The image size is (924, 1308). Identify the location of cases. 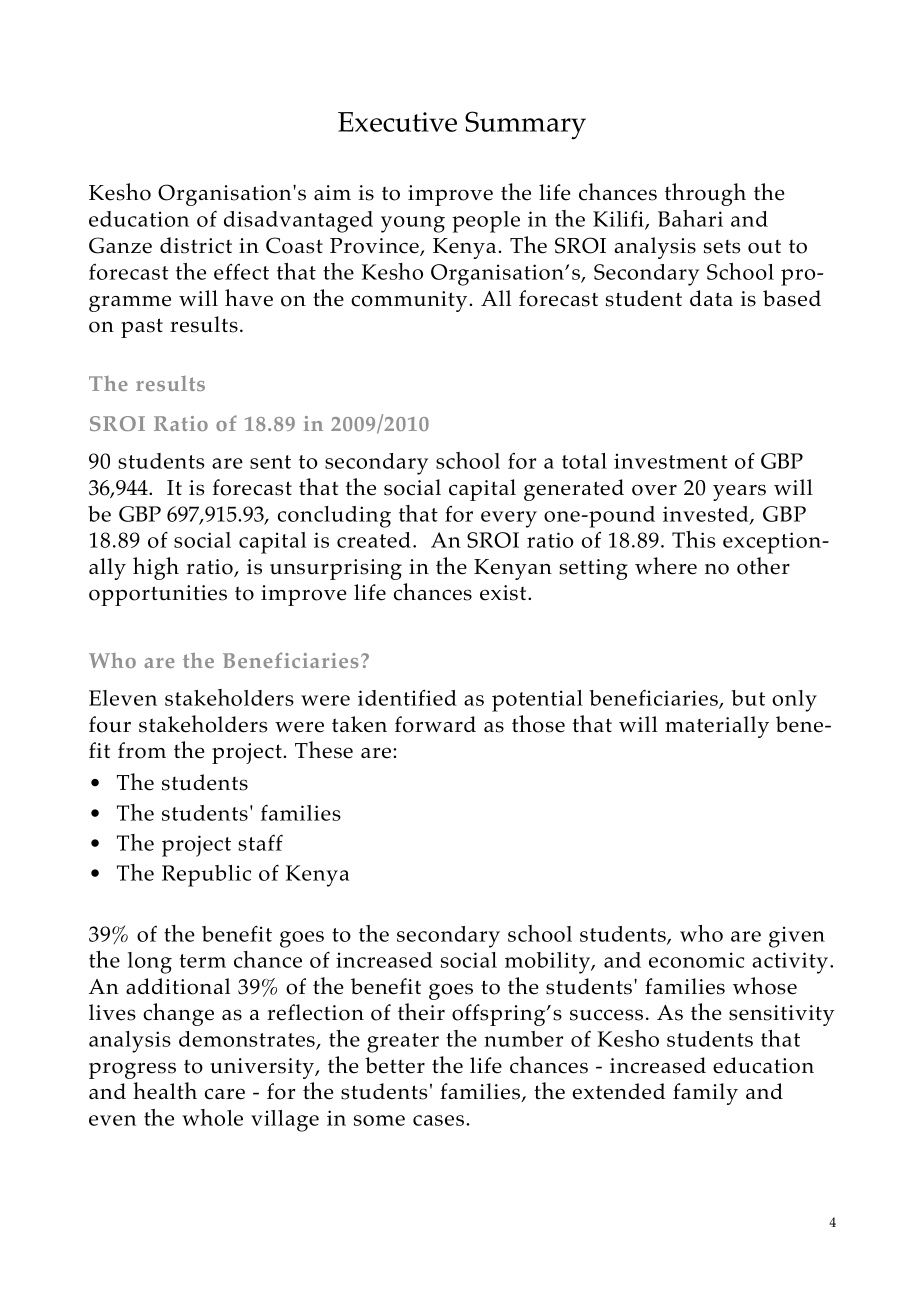
(440, 1120).
